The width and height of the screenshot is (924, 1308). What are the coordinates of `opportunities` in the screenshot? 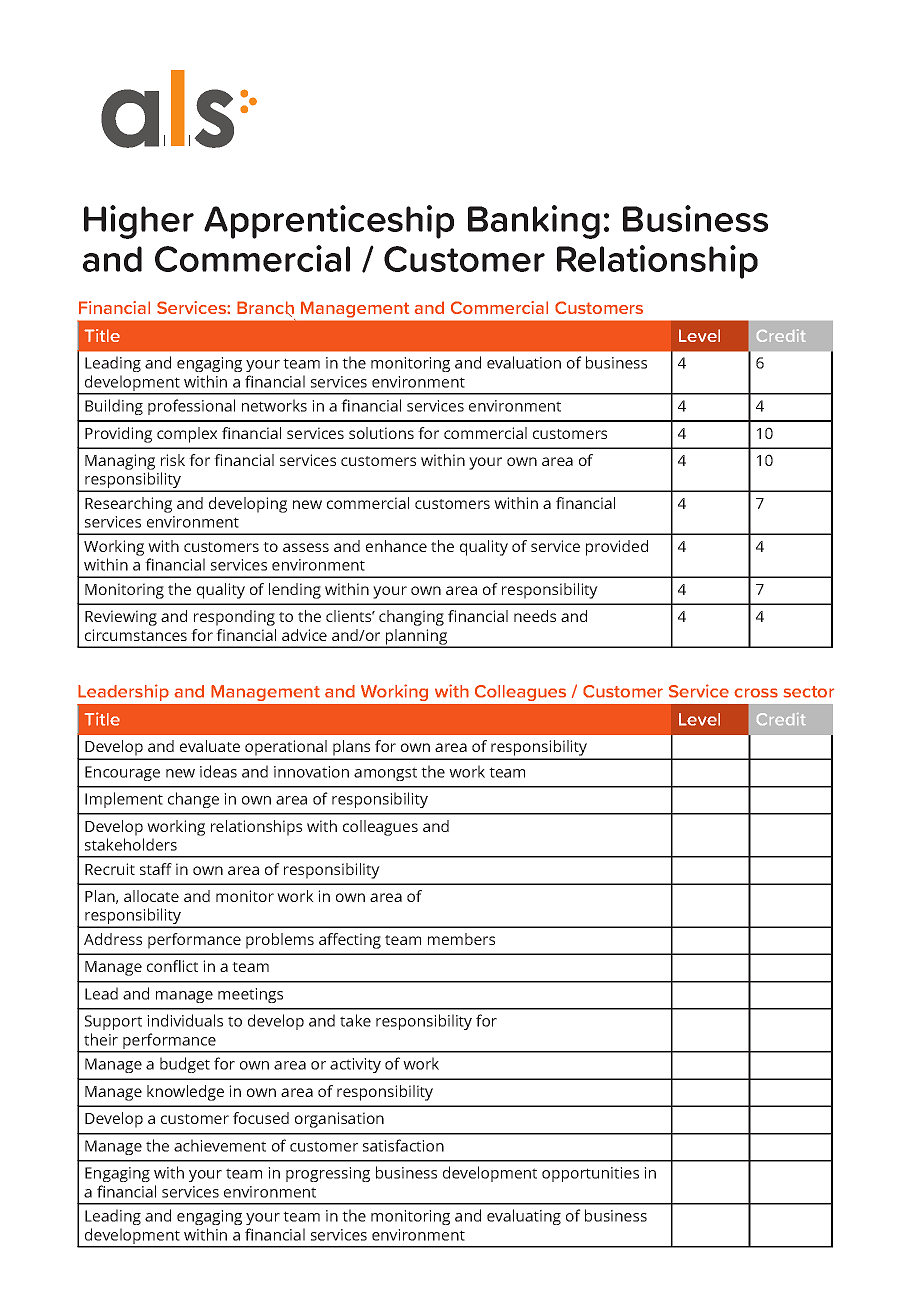 It's located at (590, 1174).
